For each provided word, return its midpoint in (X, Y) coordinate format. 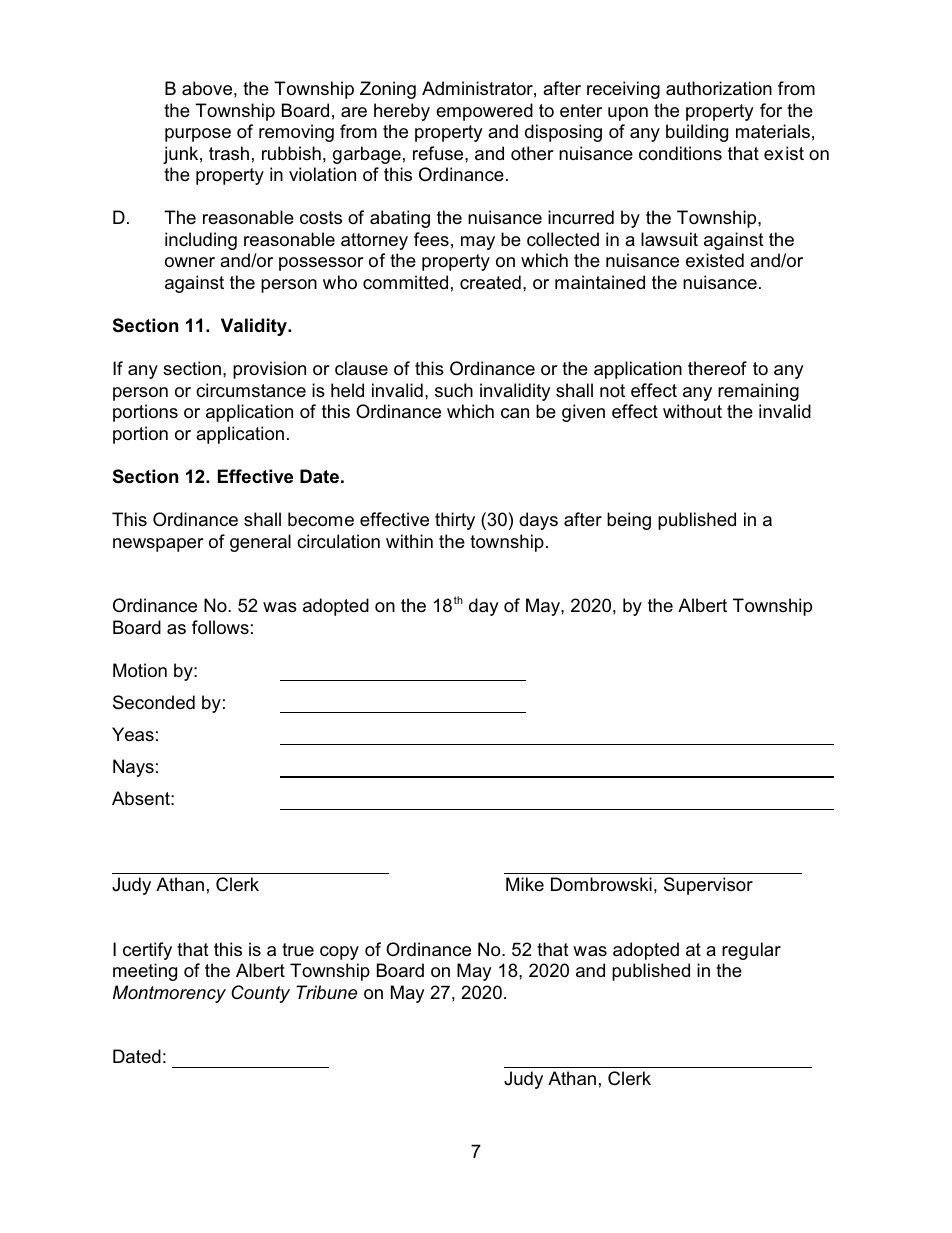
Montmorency (169, 994)
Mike (525, 884)
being (629, 521)
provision (269, 370)
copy (339, 953)
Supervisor (708, 886)
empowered (484, 112)
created (490, 282)
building (697, 133)
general (260, 543)
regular (751, 951)
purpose (198, 135)
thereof (717, 368)
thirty (455, 521)
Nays (133, 768)
